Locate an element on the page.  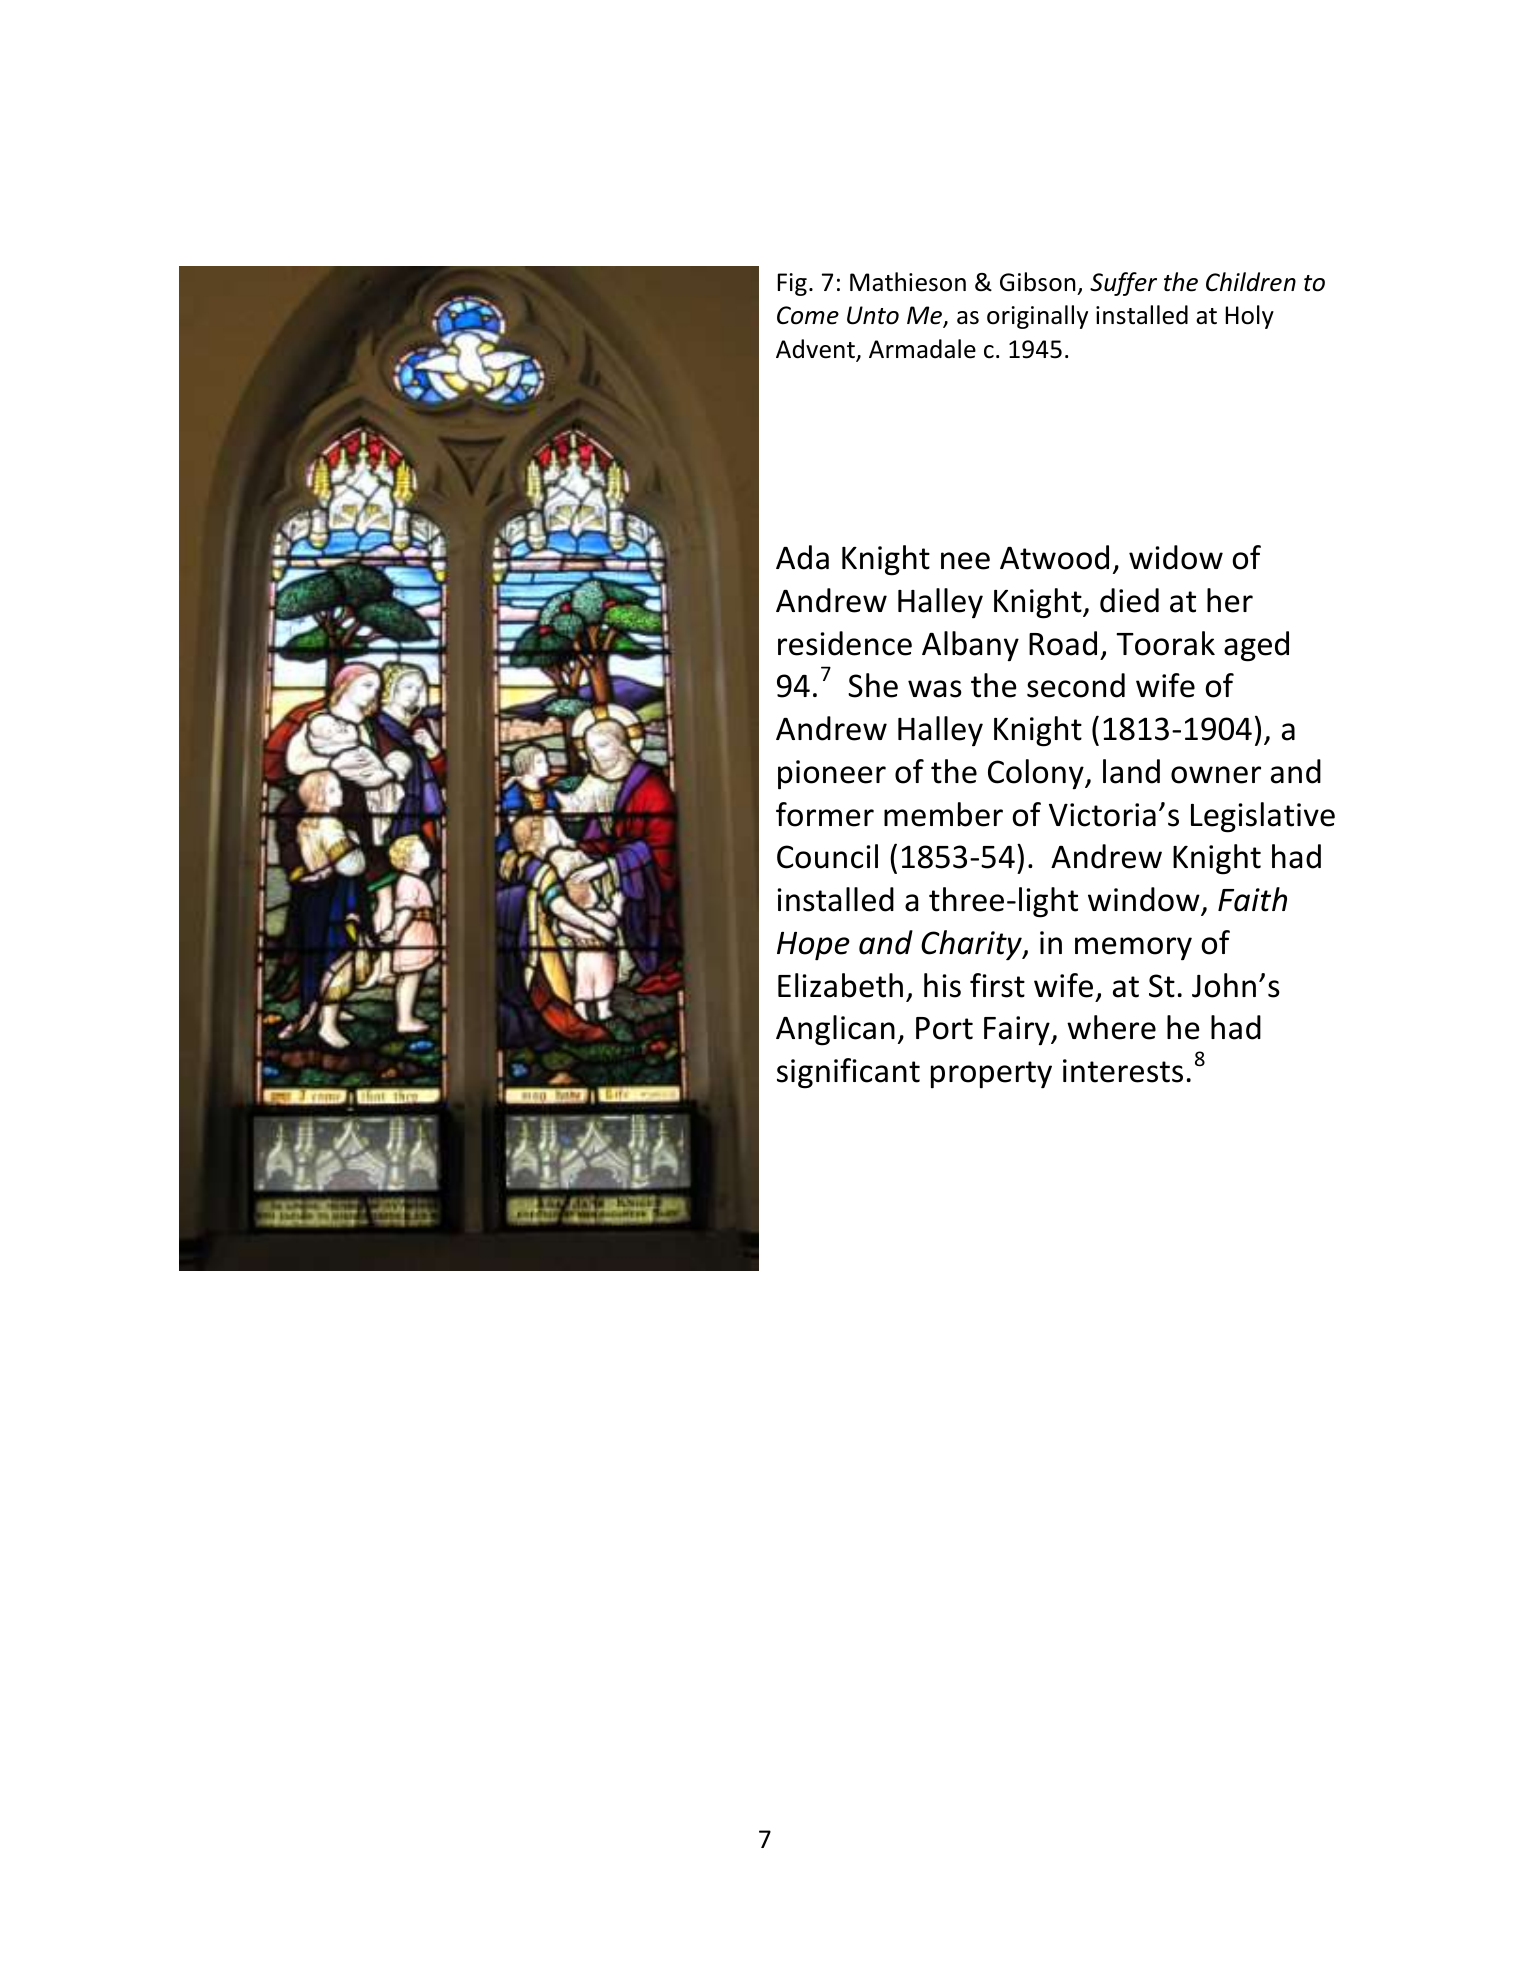
She is located at coordinates (873, 685).
